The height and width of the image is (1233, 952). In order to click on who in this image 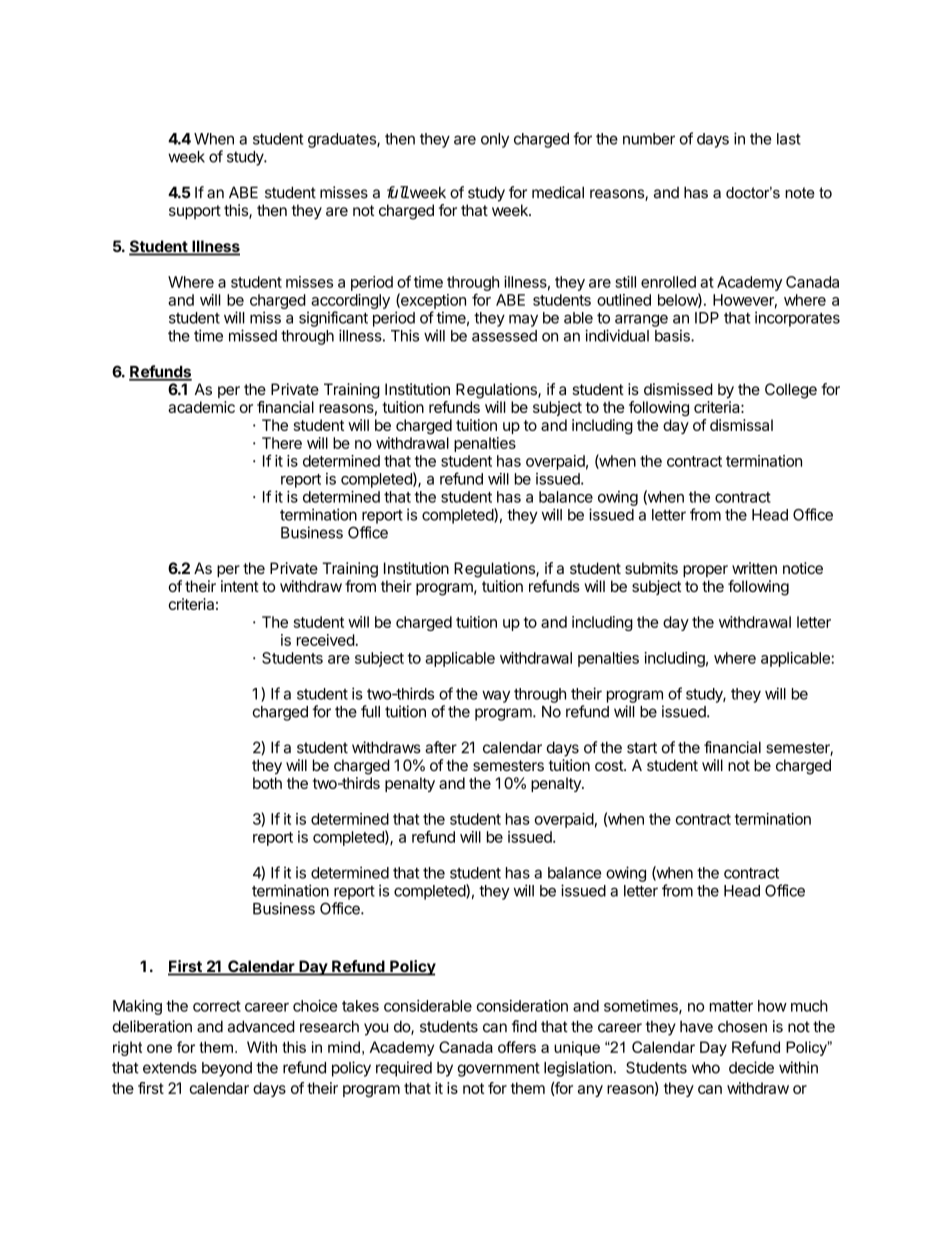, I will do `click(706, 1068)`.
